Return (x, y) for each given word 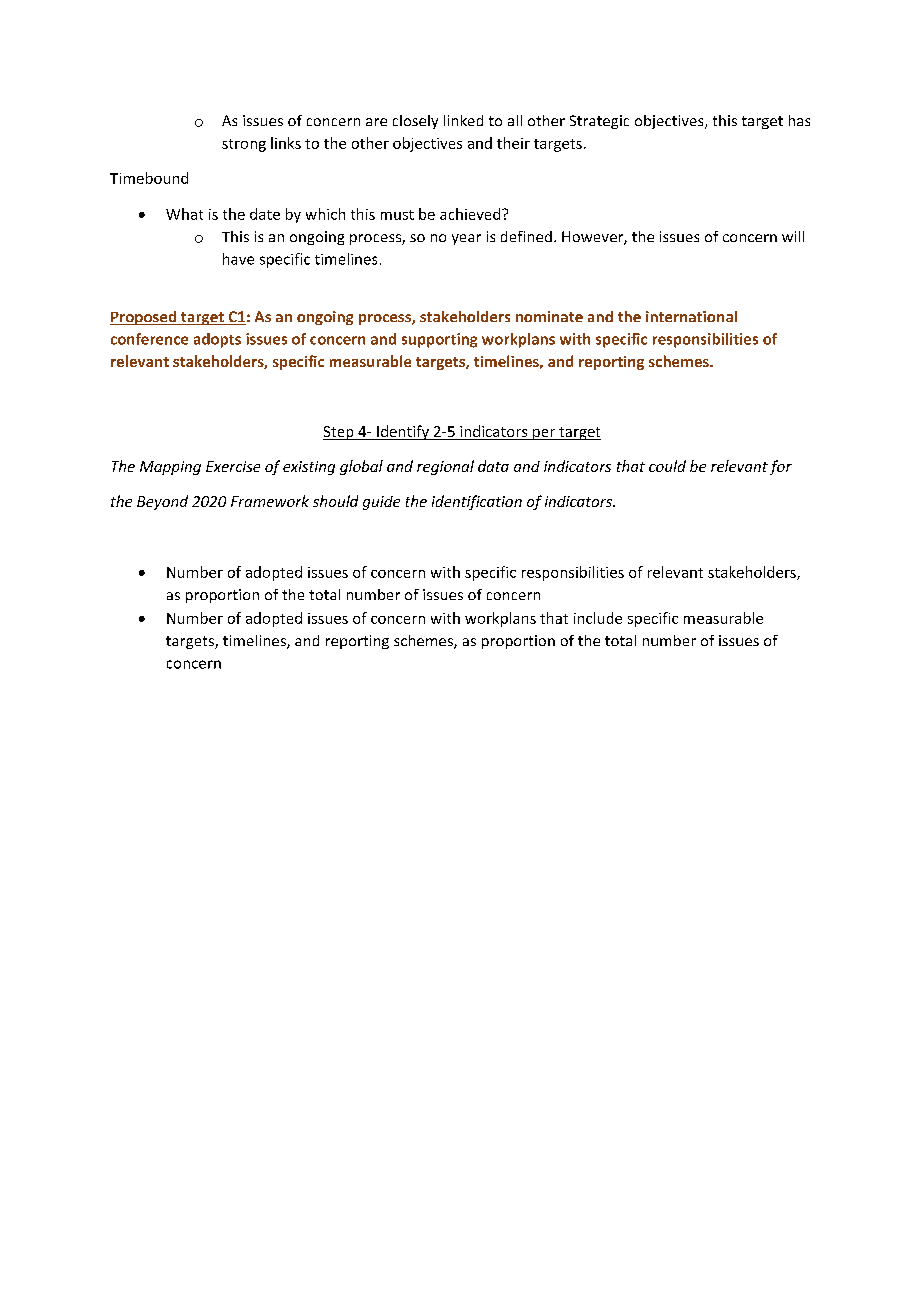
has (799, 120)
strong (244, 145)
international (691, 316)
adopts (217, 340)
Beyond (162, 502)
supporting (439, 340)
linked (463, 120)
